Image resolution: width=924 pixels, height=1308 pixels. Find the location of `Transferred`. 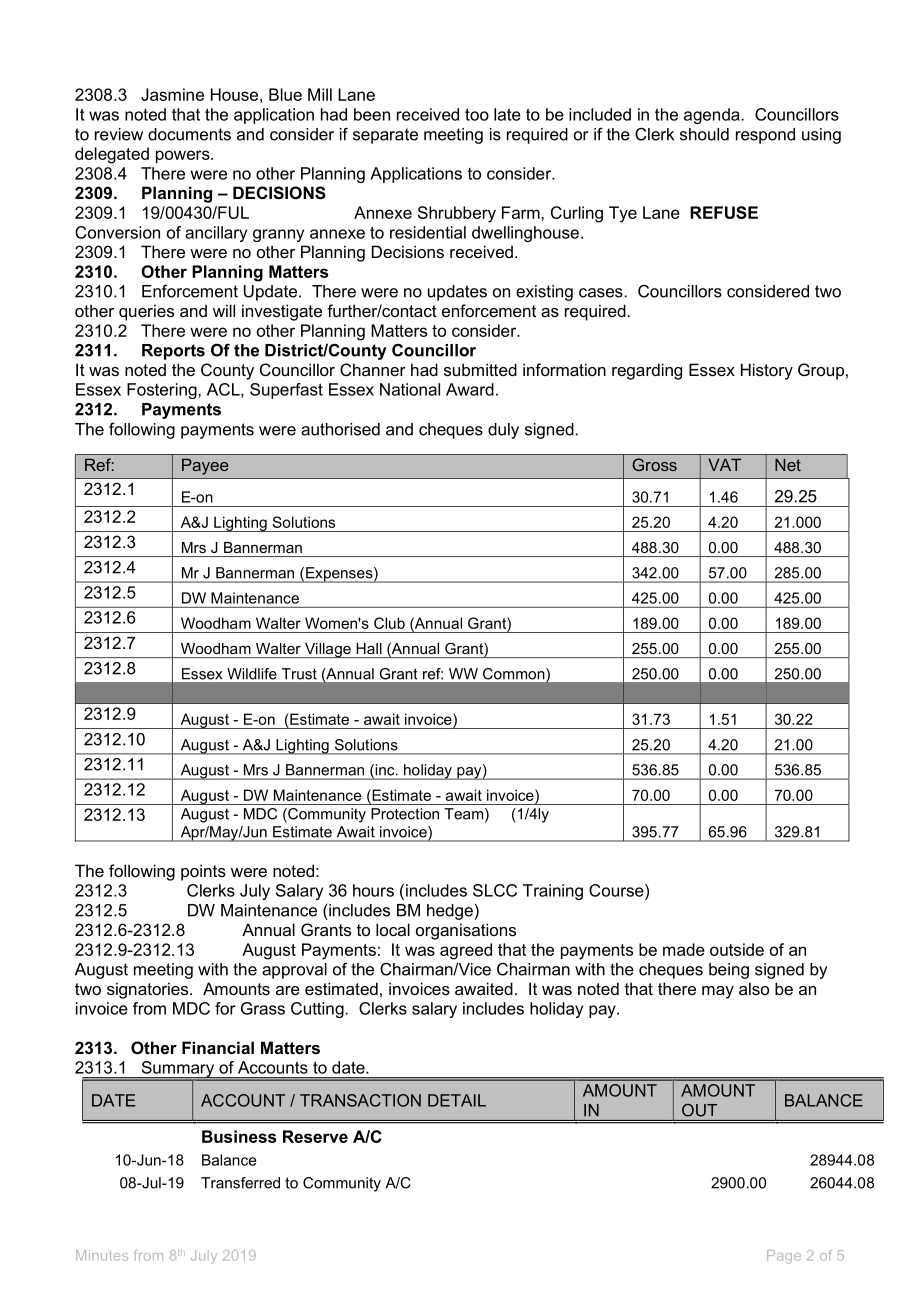

Transferred is located at coordinates (240, 1183).
